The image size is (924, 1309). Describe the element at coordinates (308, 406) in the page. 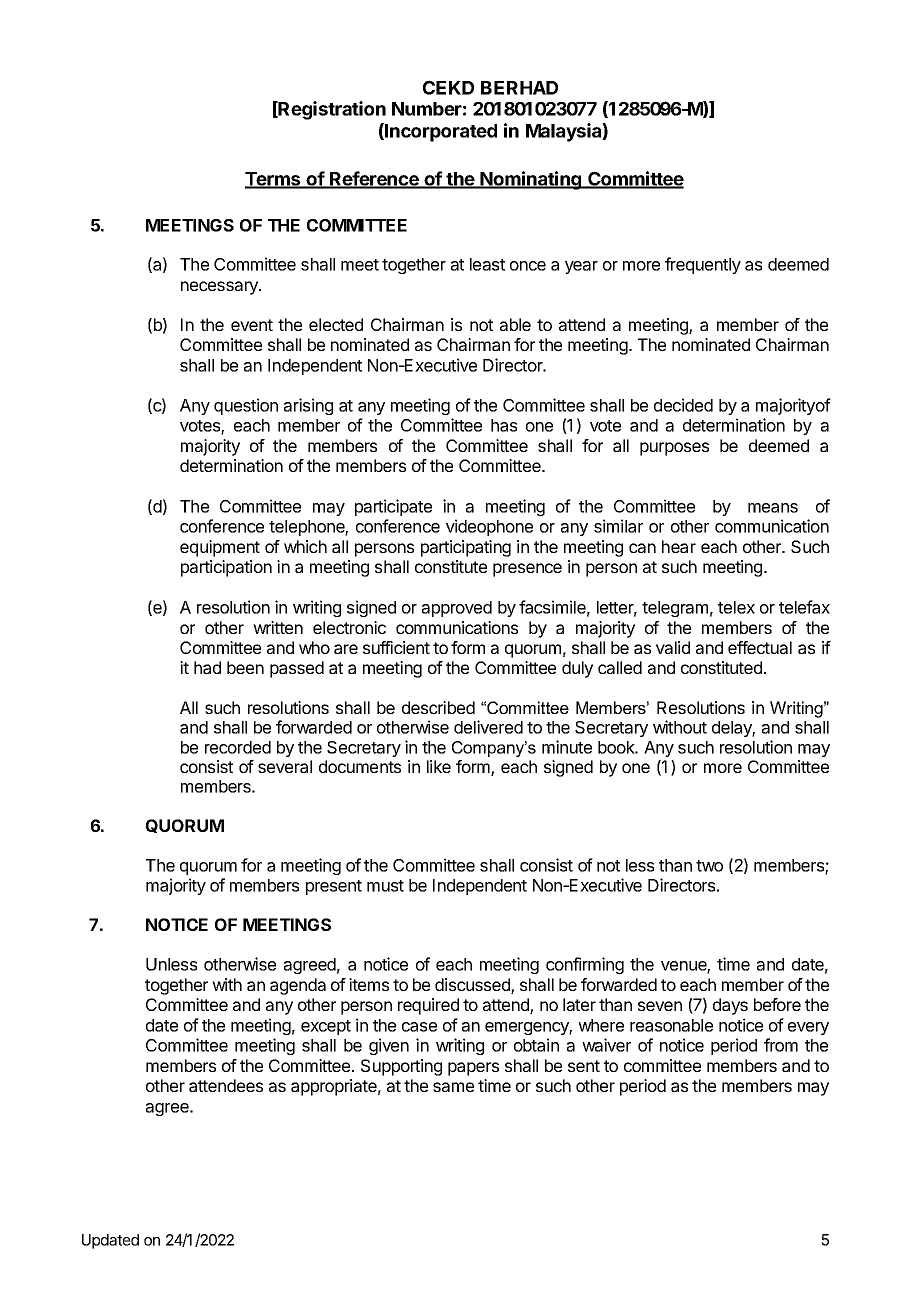

I see `arising` at that location.
